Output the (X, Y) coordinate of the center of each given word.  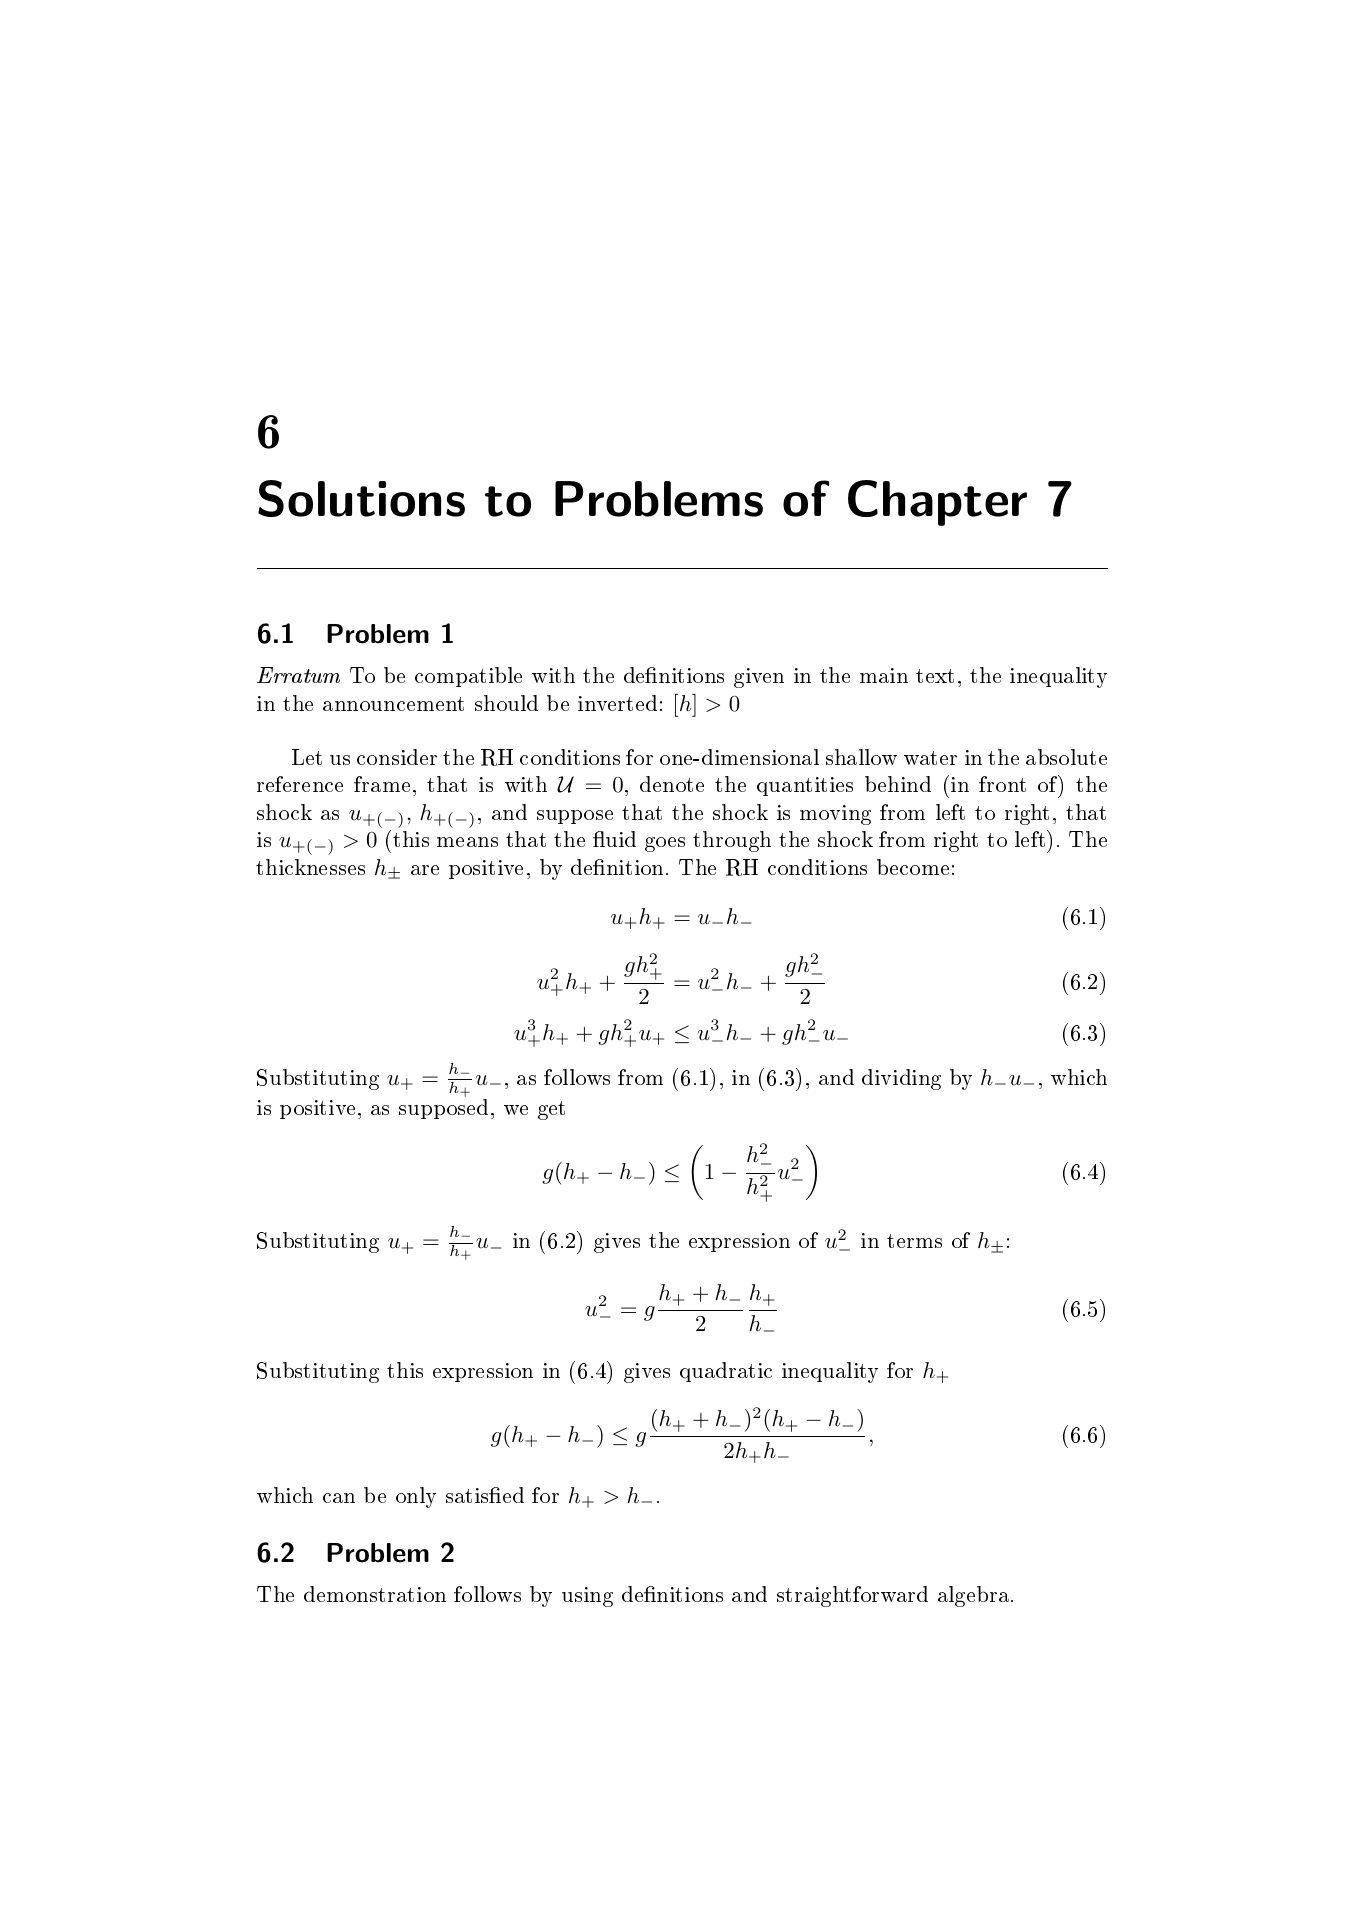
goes (665, 844)
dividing (901, 1079)
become (913, 867)
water (930, 758)
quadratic (726, 1372)
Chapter (937, 503)
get (551, 1110)
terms (914, 1241)
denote (672, 784)
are (425, 870)
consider (397, 757)
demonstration (375, 1594)
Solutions (361, 498)
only (416, 1497)
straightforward (852, 1596)
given (759, 678)
